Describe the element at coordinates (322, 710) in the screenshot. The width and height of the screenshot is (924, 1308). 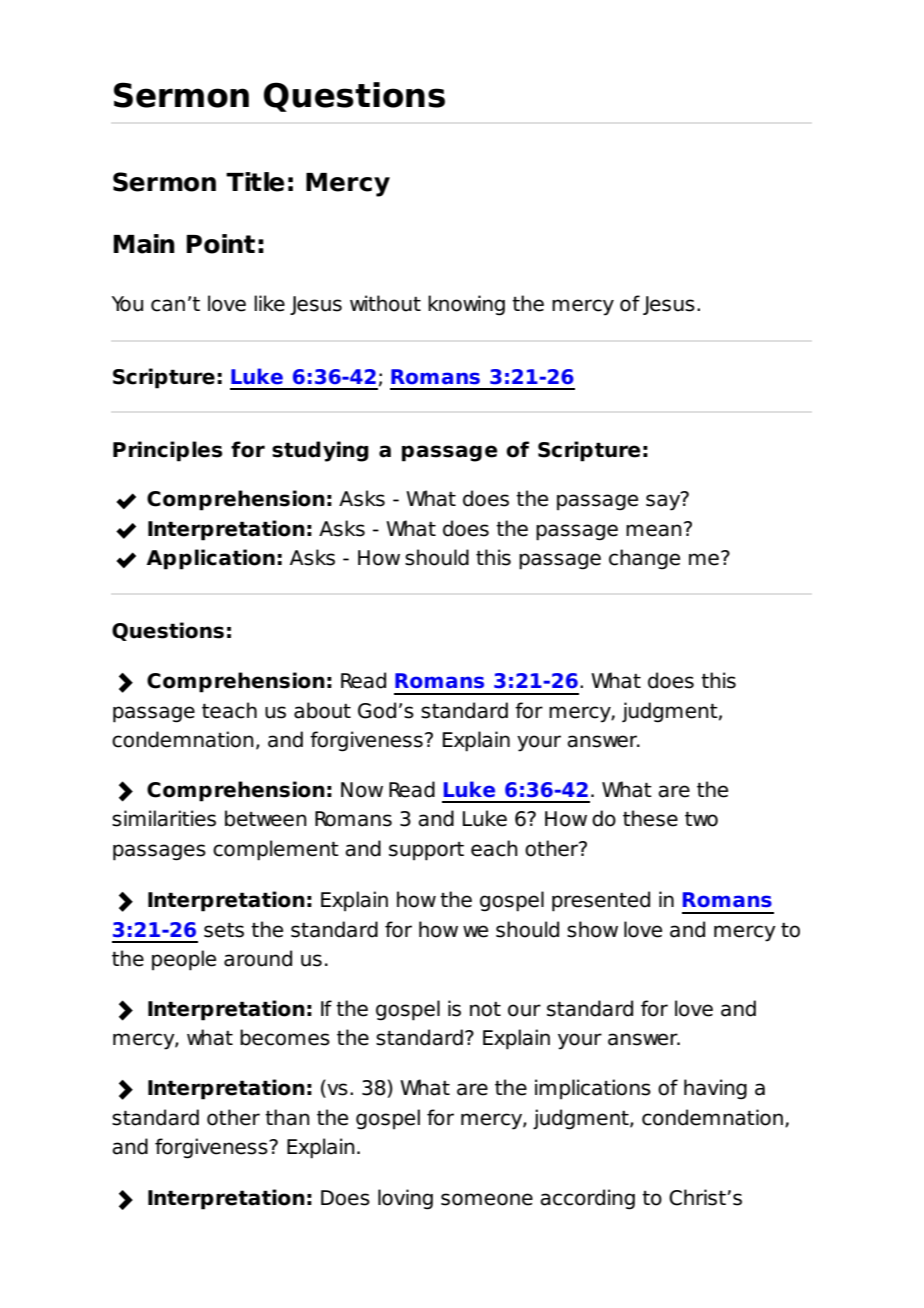
I see `about` at that location.
